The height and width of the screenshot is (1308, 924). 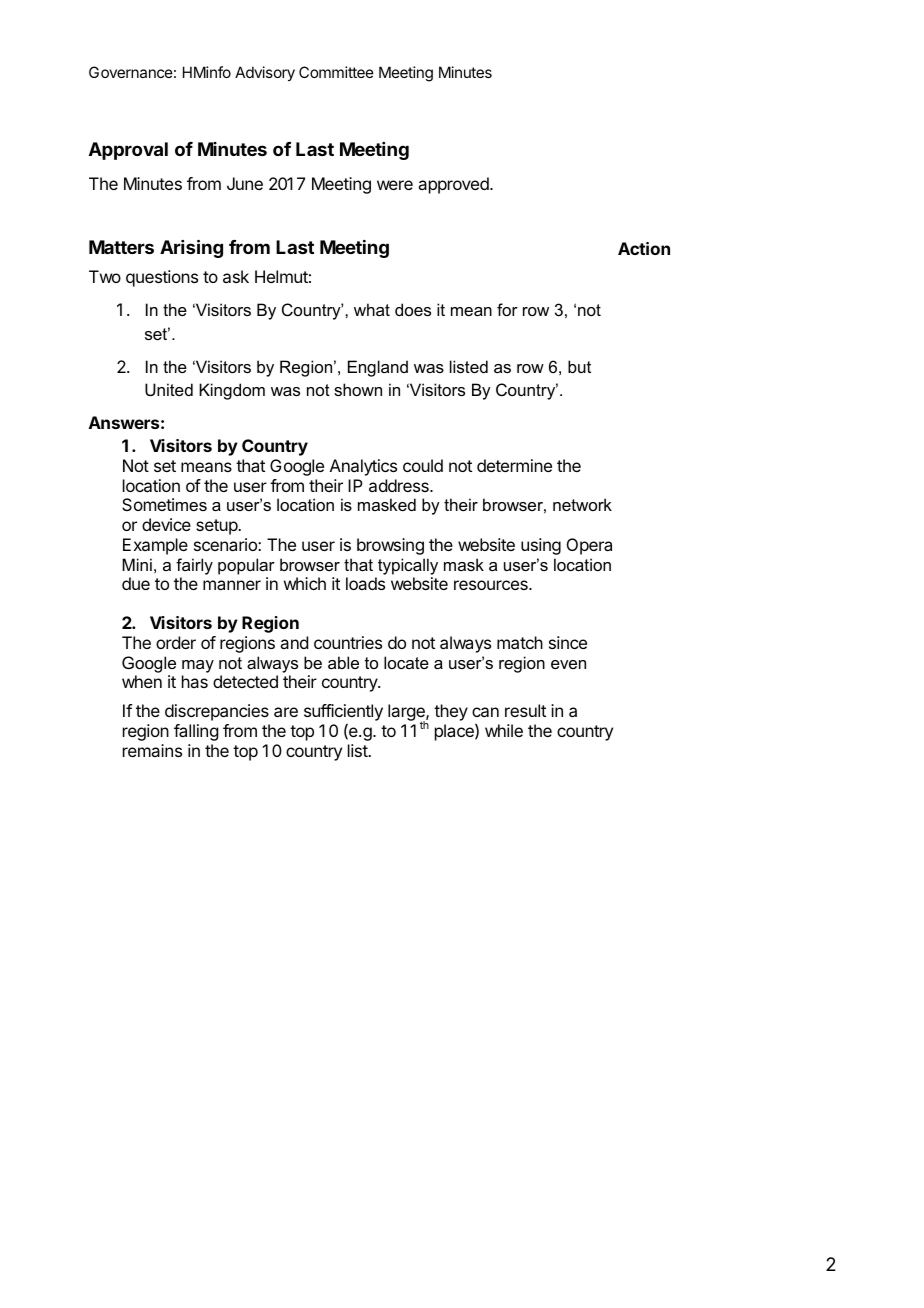 I want to click on Advisory, so click(x=265, y=73).
